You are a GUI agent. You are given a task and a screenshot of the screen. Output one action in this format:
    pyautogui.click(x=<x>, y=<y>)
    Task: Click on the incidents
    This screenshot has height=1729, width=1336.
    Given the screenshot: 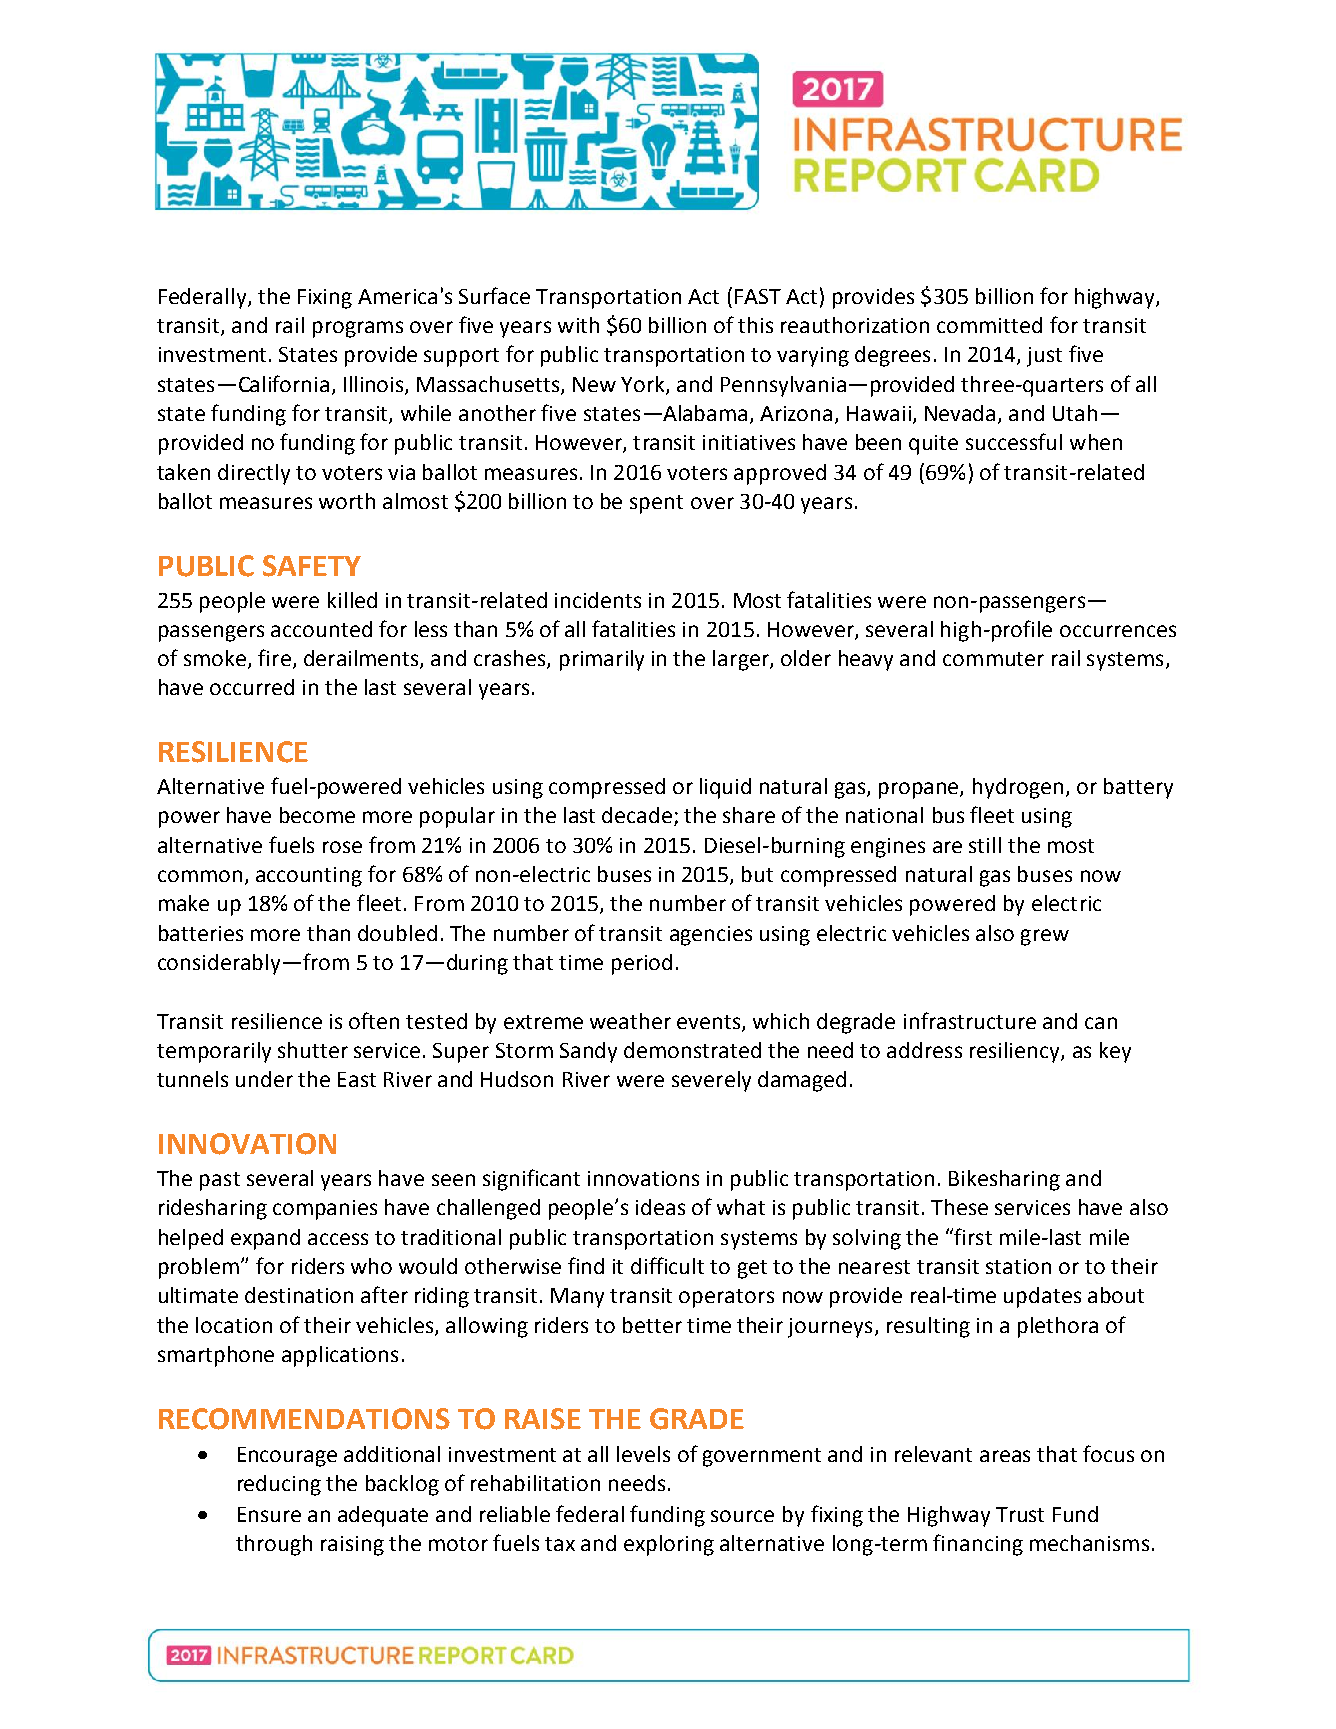 What is the action you would take?
    pyautogui.click(x=598, y=600)
